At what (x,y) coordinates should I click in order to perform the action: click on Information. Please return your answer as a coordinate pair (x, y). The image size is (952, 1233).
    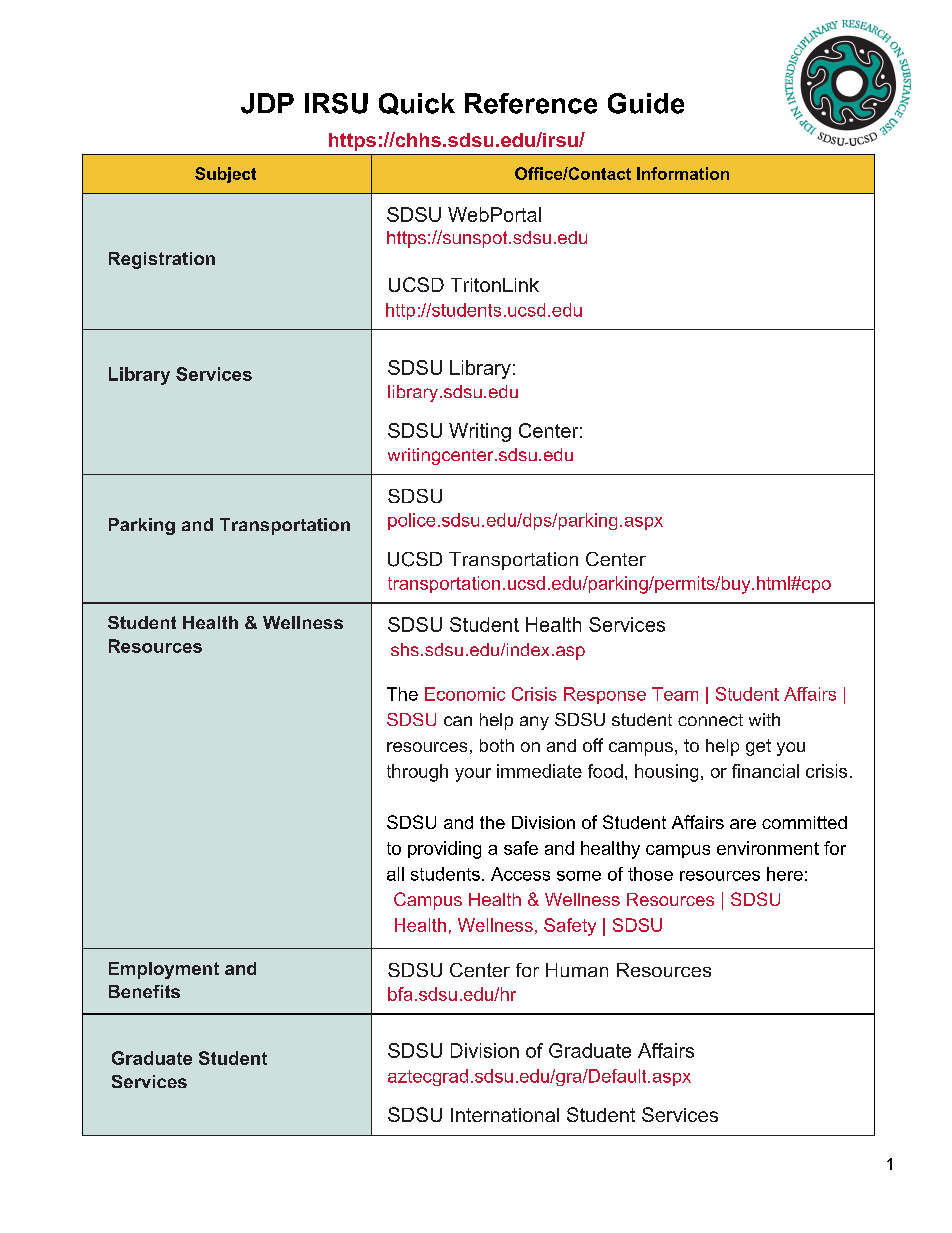
    Looking at the image, I should click on (683, 173).
